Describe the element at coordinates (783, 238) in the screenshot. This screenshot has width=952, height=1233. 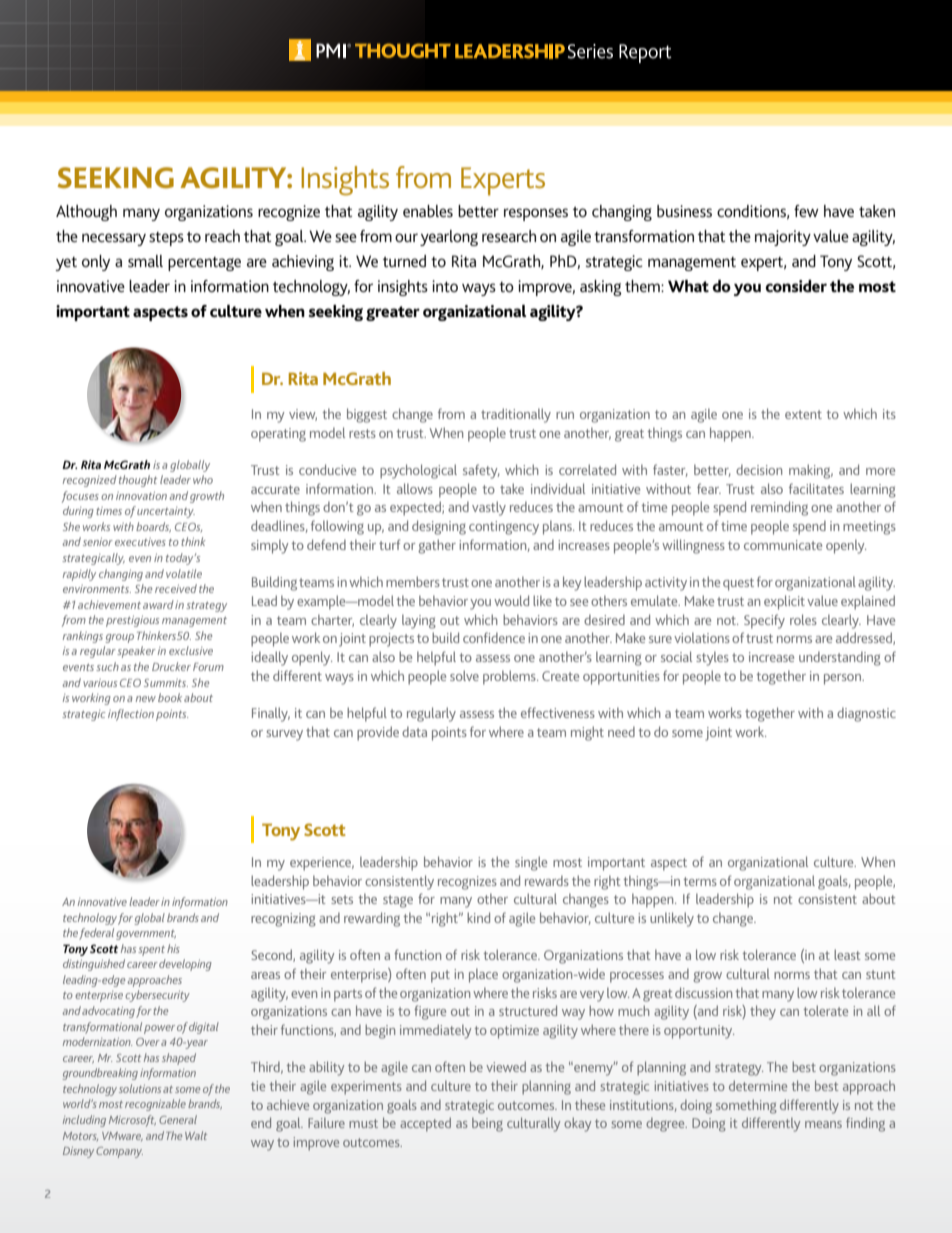
I see `majority` at that location.
